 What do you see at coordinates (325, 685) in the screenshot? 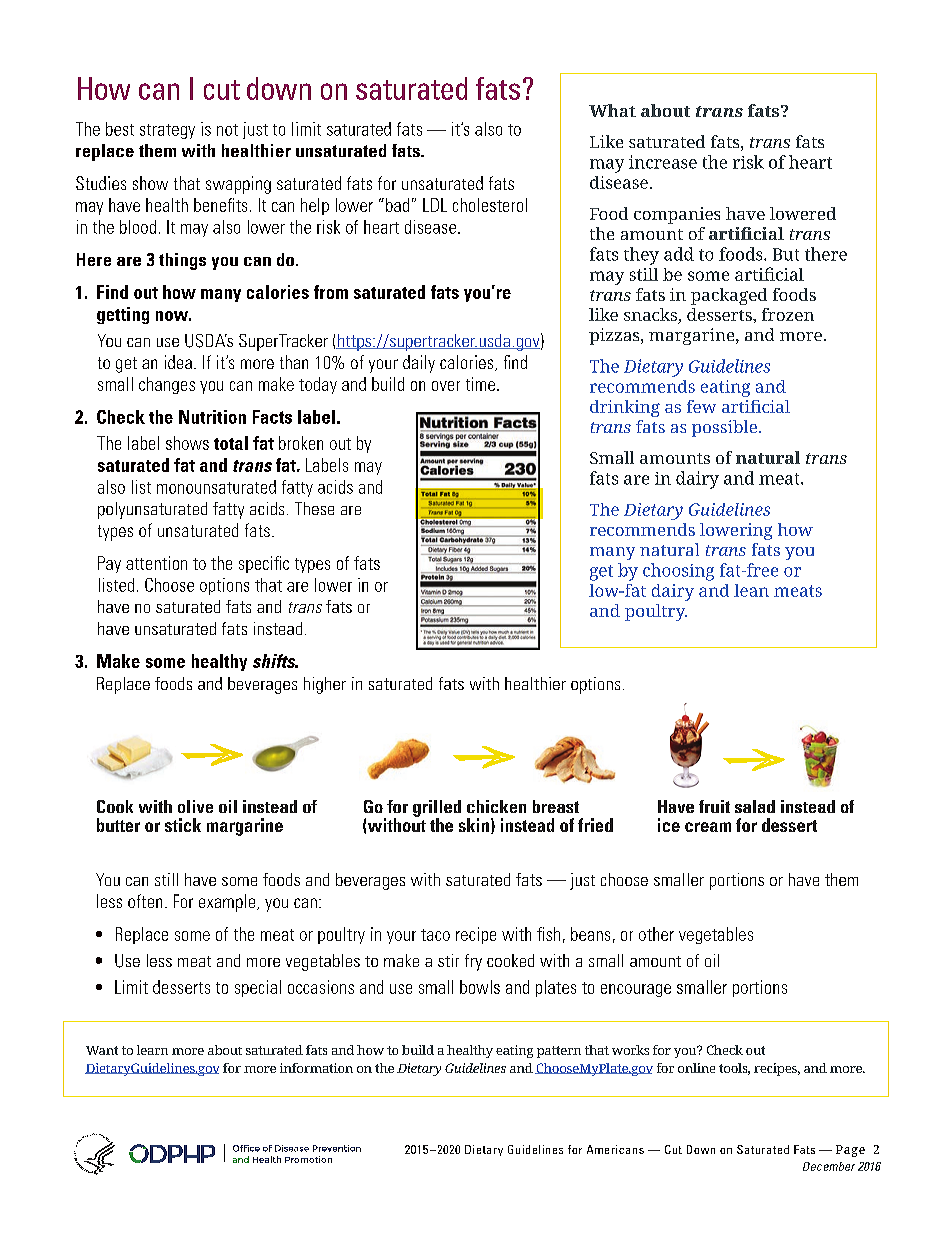
I see `higher` at bounding box center [325, 685].
